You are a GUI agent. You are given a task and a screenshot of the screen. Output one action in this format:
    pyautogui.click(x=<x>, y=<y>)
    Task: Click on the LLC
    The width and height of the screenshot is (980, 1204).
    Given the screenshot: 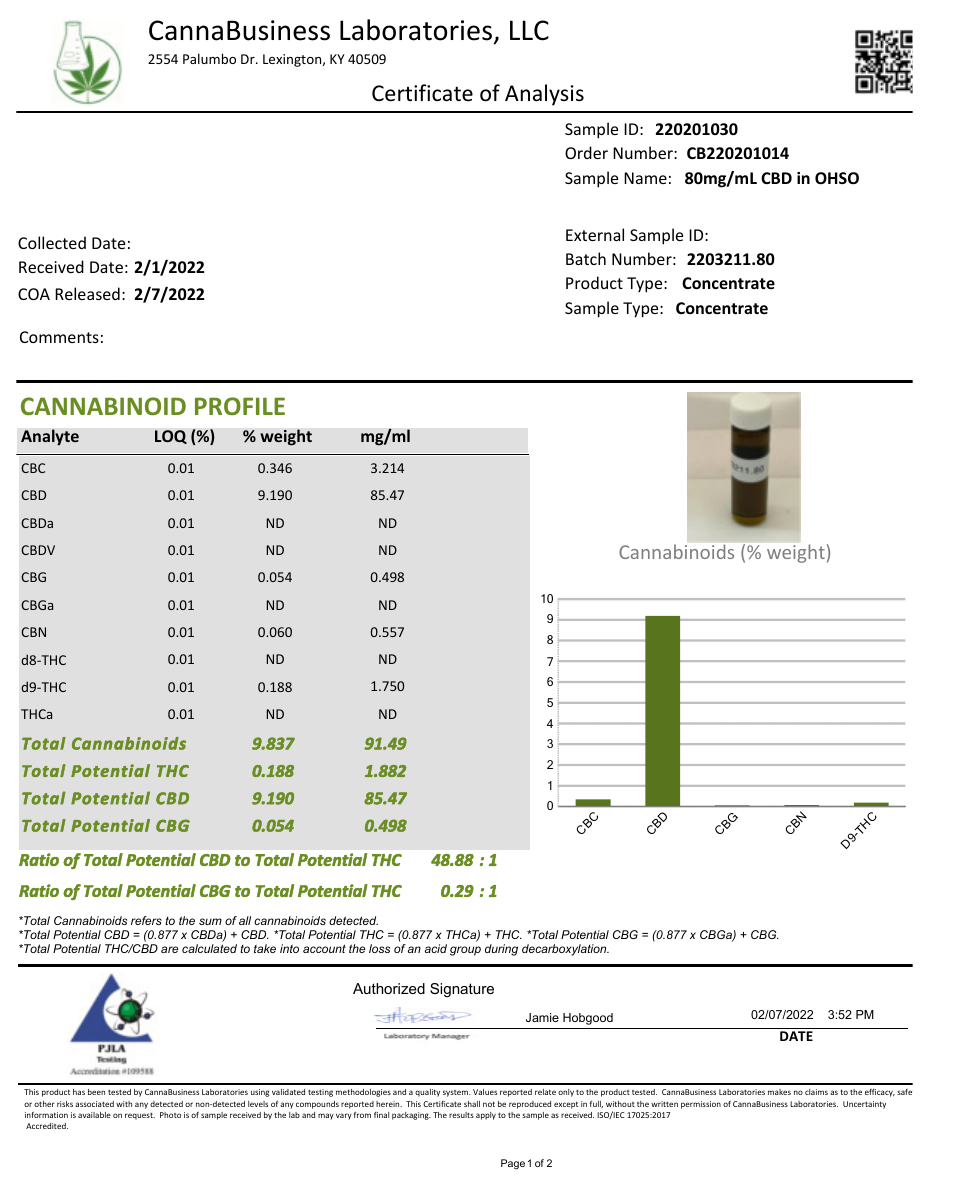 What is the action you would take?
    pyautogui.click(x=529, y=30)
